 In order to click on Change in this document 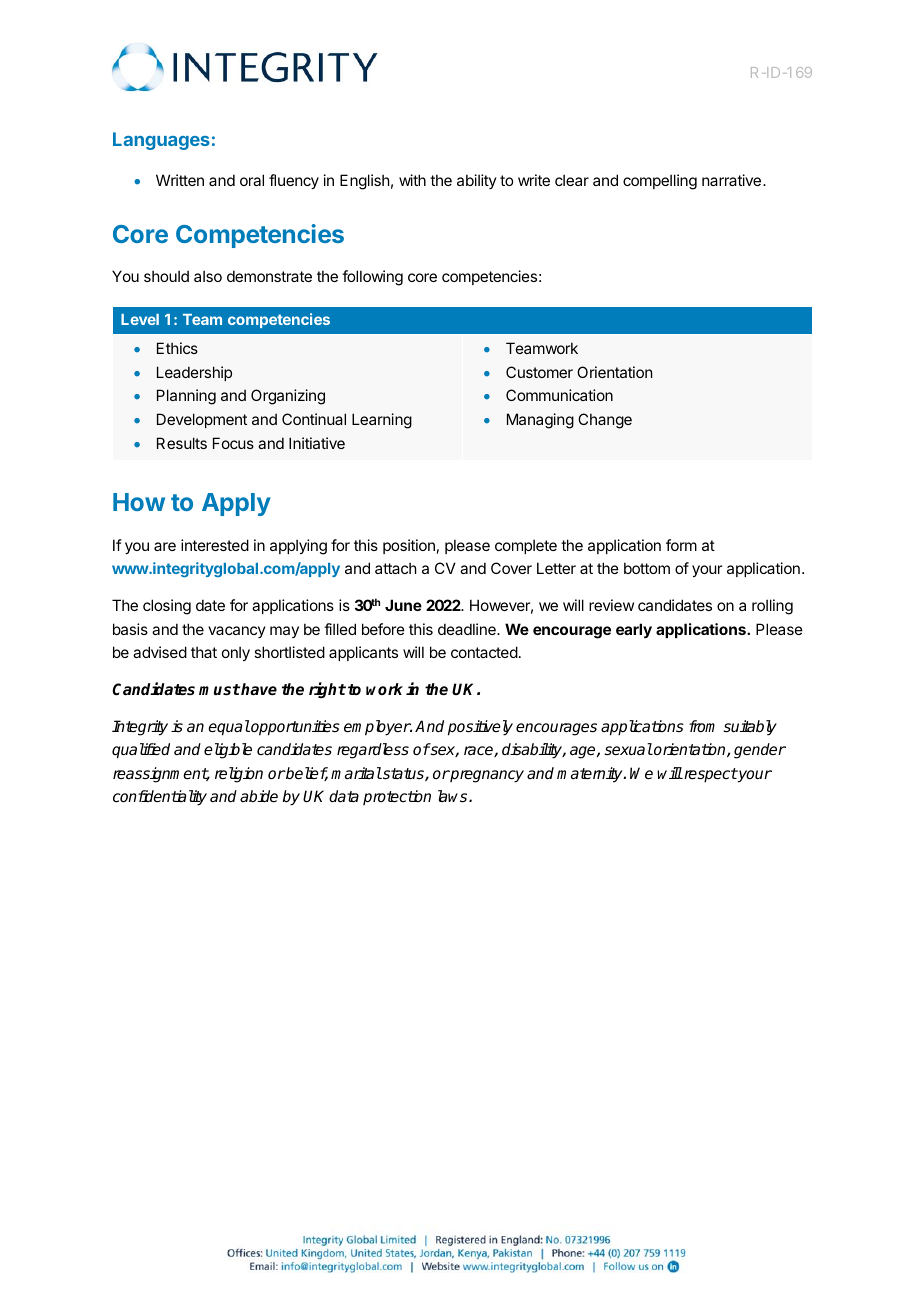, I will do `click(605, 421)`.
